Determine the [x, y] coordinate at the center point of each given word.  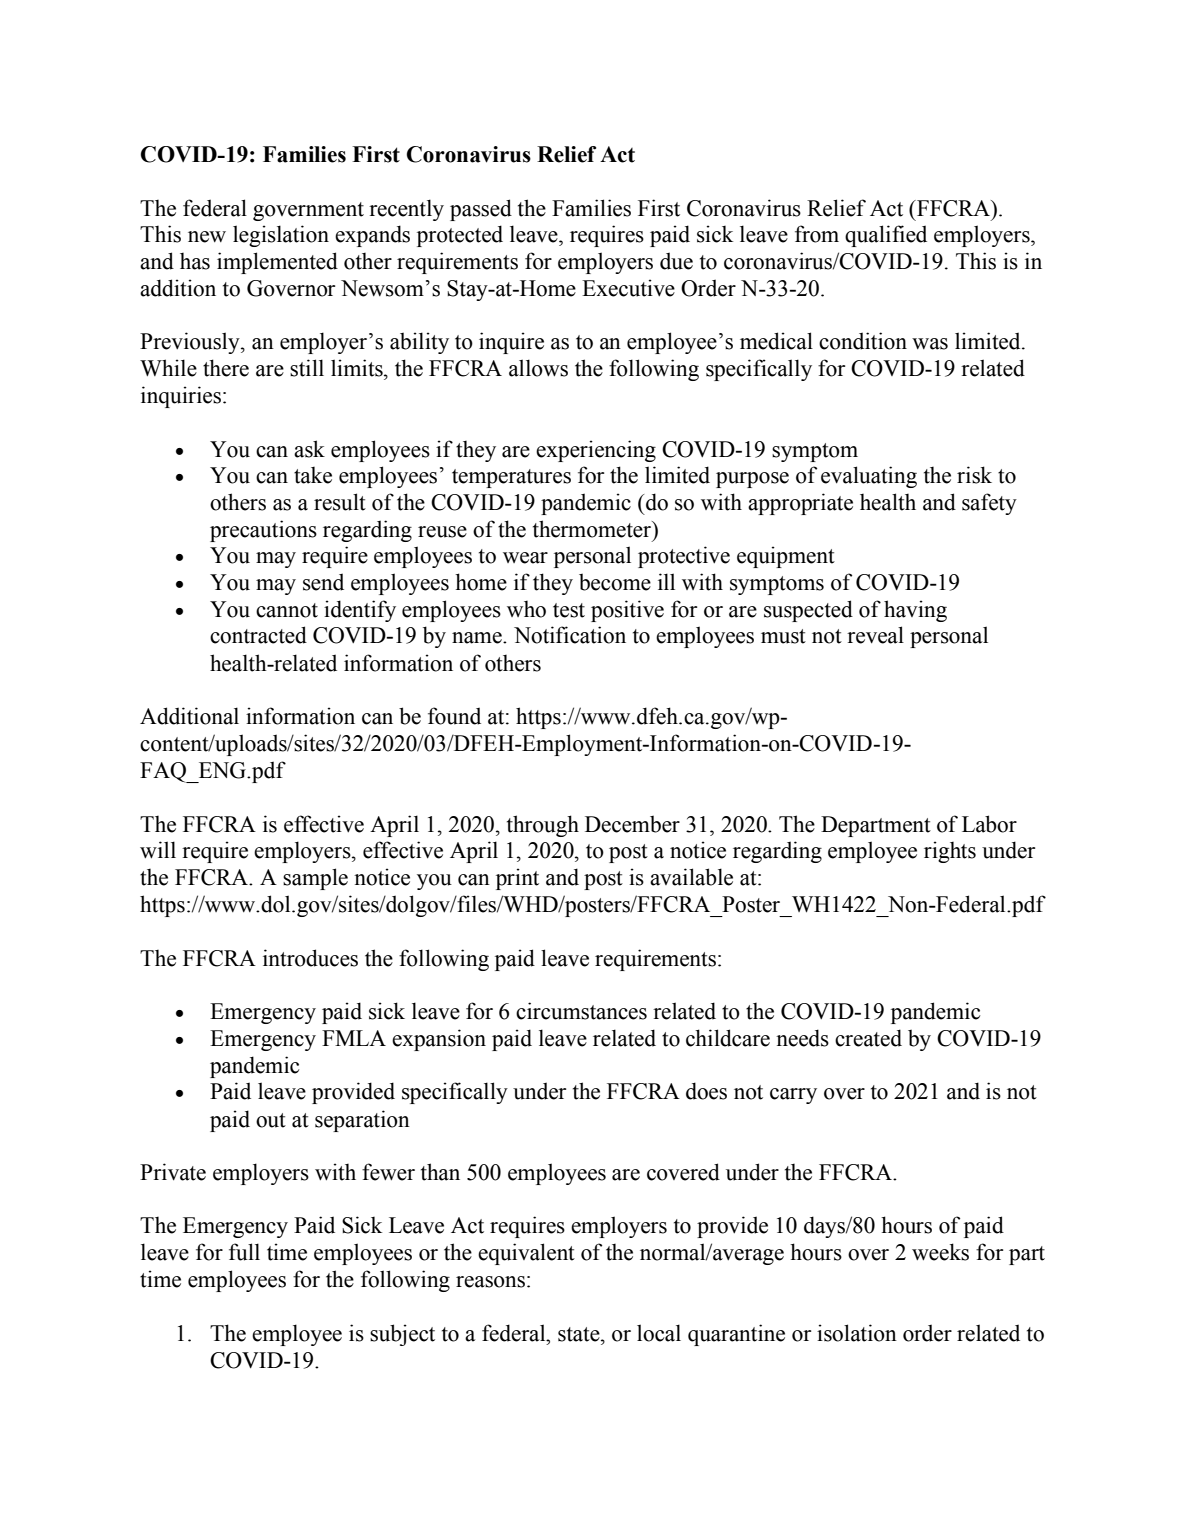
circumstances [581, 1011]
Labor [989, 824]
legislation [281, 236]
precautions [263, 531]
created [868, 1038]
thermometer [593, 529]
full [244, 1252]
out [271, 1120]
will [158, 850]
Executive [628, 288]
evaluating [869, 477]
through [543, 826]
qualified [886, 236]
